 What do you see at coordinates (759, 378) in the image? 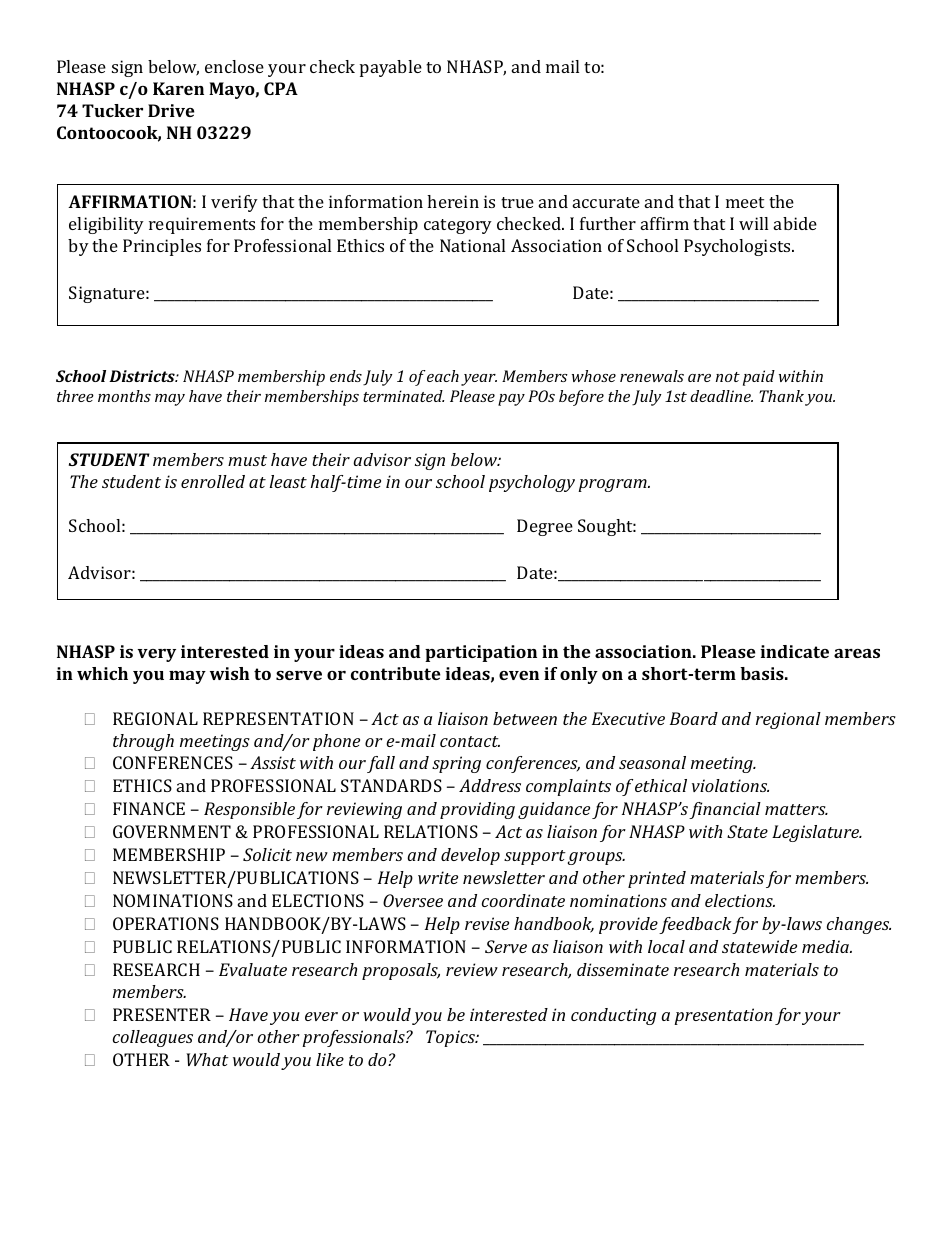
I see `paid` at bounding box center [759, 378].
